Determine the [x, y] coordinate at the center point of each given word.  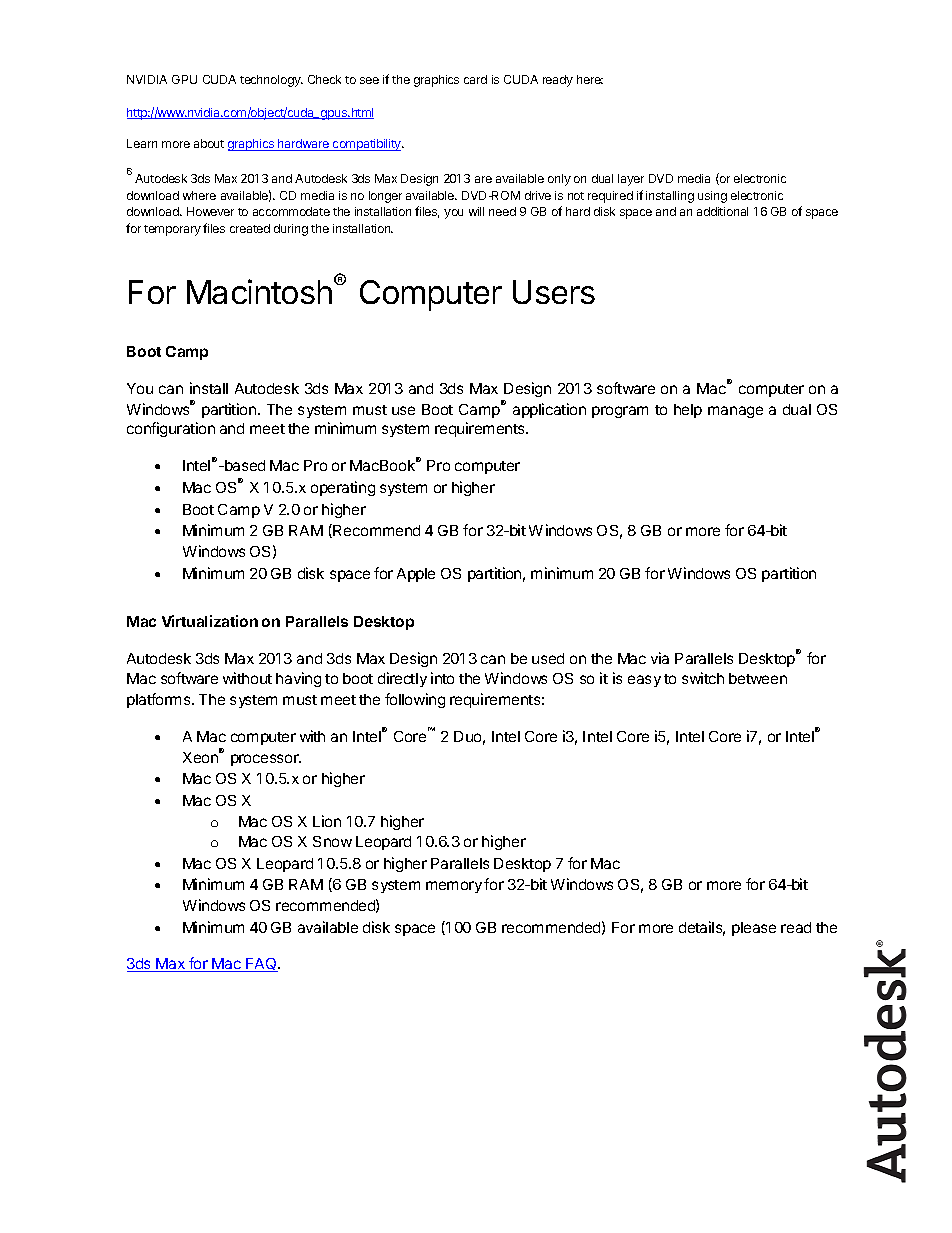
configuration [171, 429]
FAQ [261, 965]
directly [402, 679]
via [660, 658]
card [475, 79]
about [209, 143]
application [549, 410]
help [688, 411]
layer [631, 180]
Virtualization [210, 621]
